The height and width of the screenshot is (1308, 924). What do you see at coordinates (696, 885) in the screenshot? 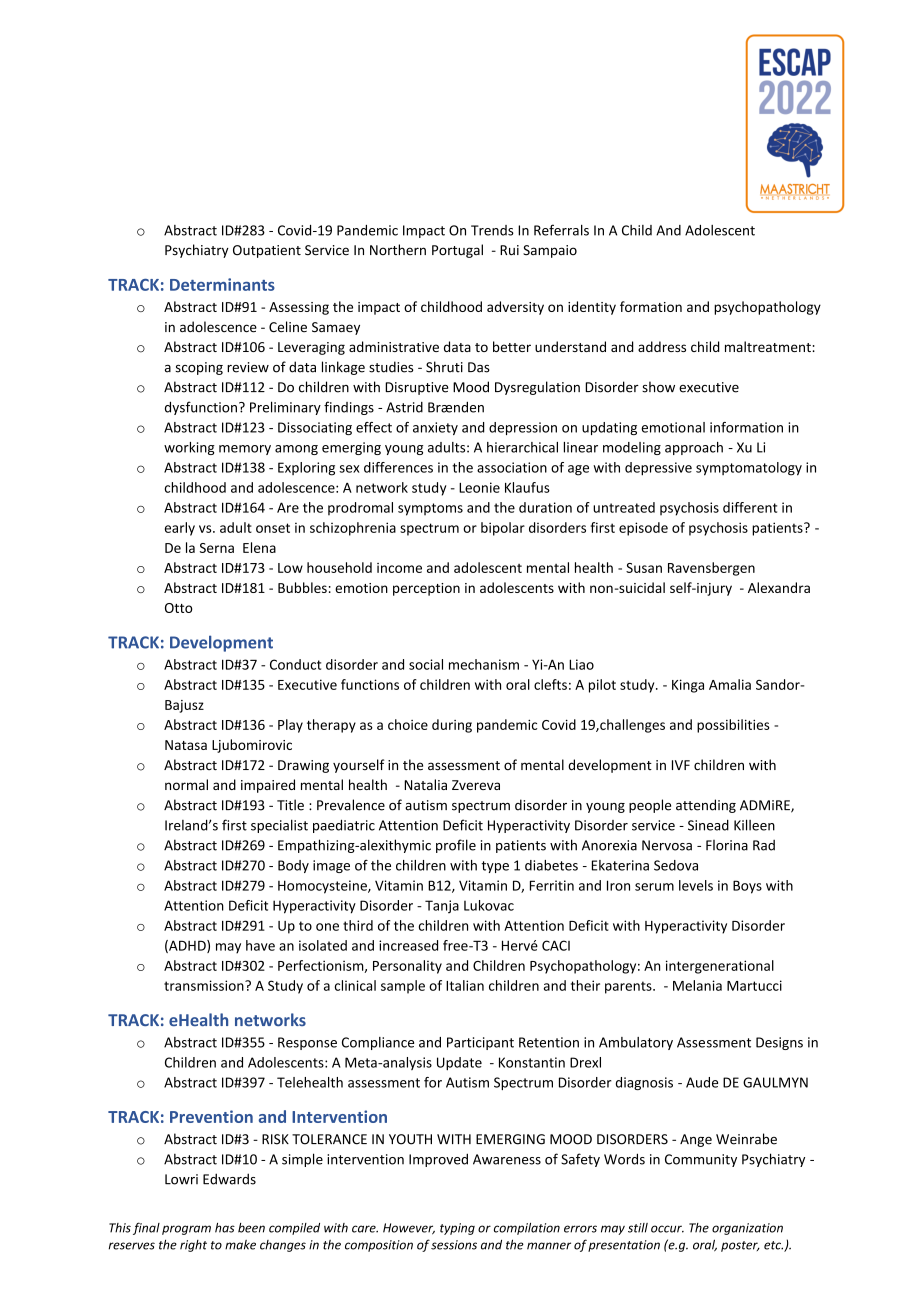
I see `levels` at bounding box center [696, 885].
